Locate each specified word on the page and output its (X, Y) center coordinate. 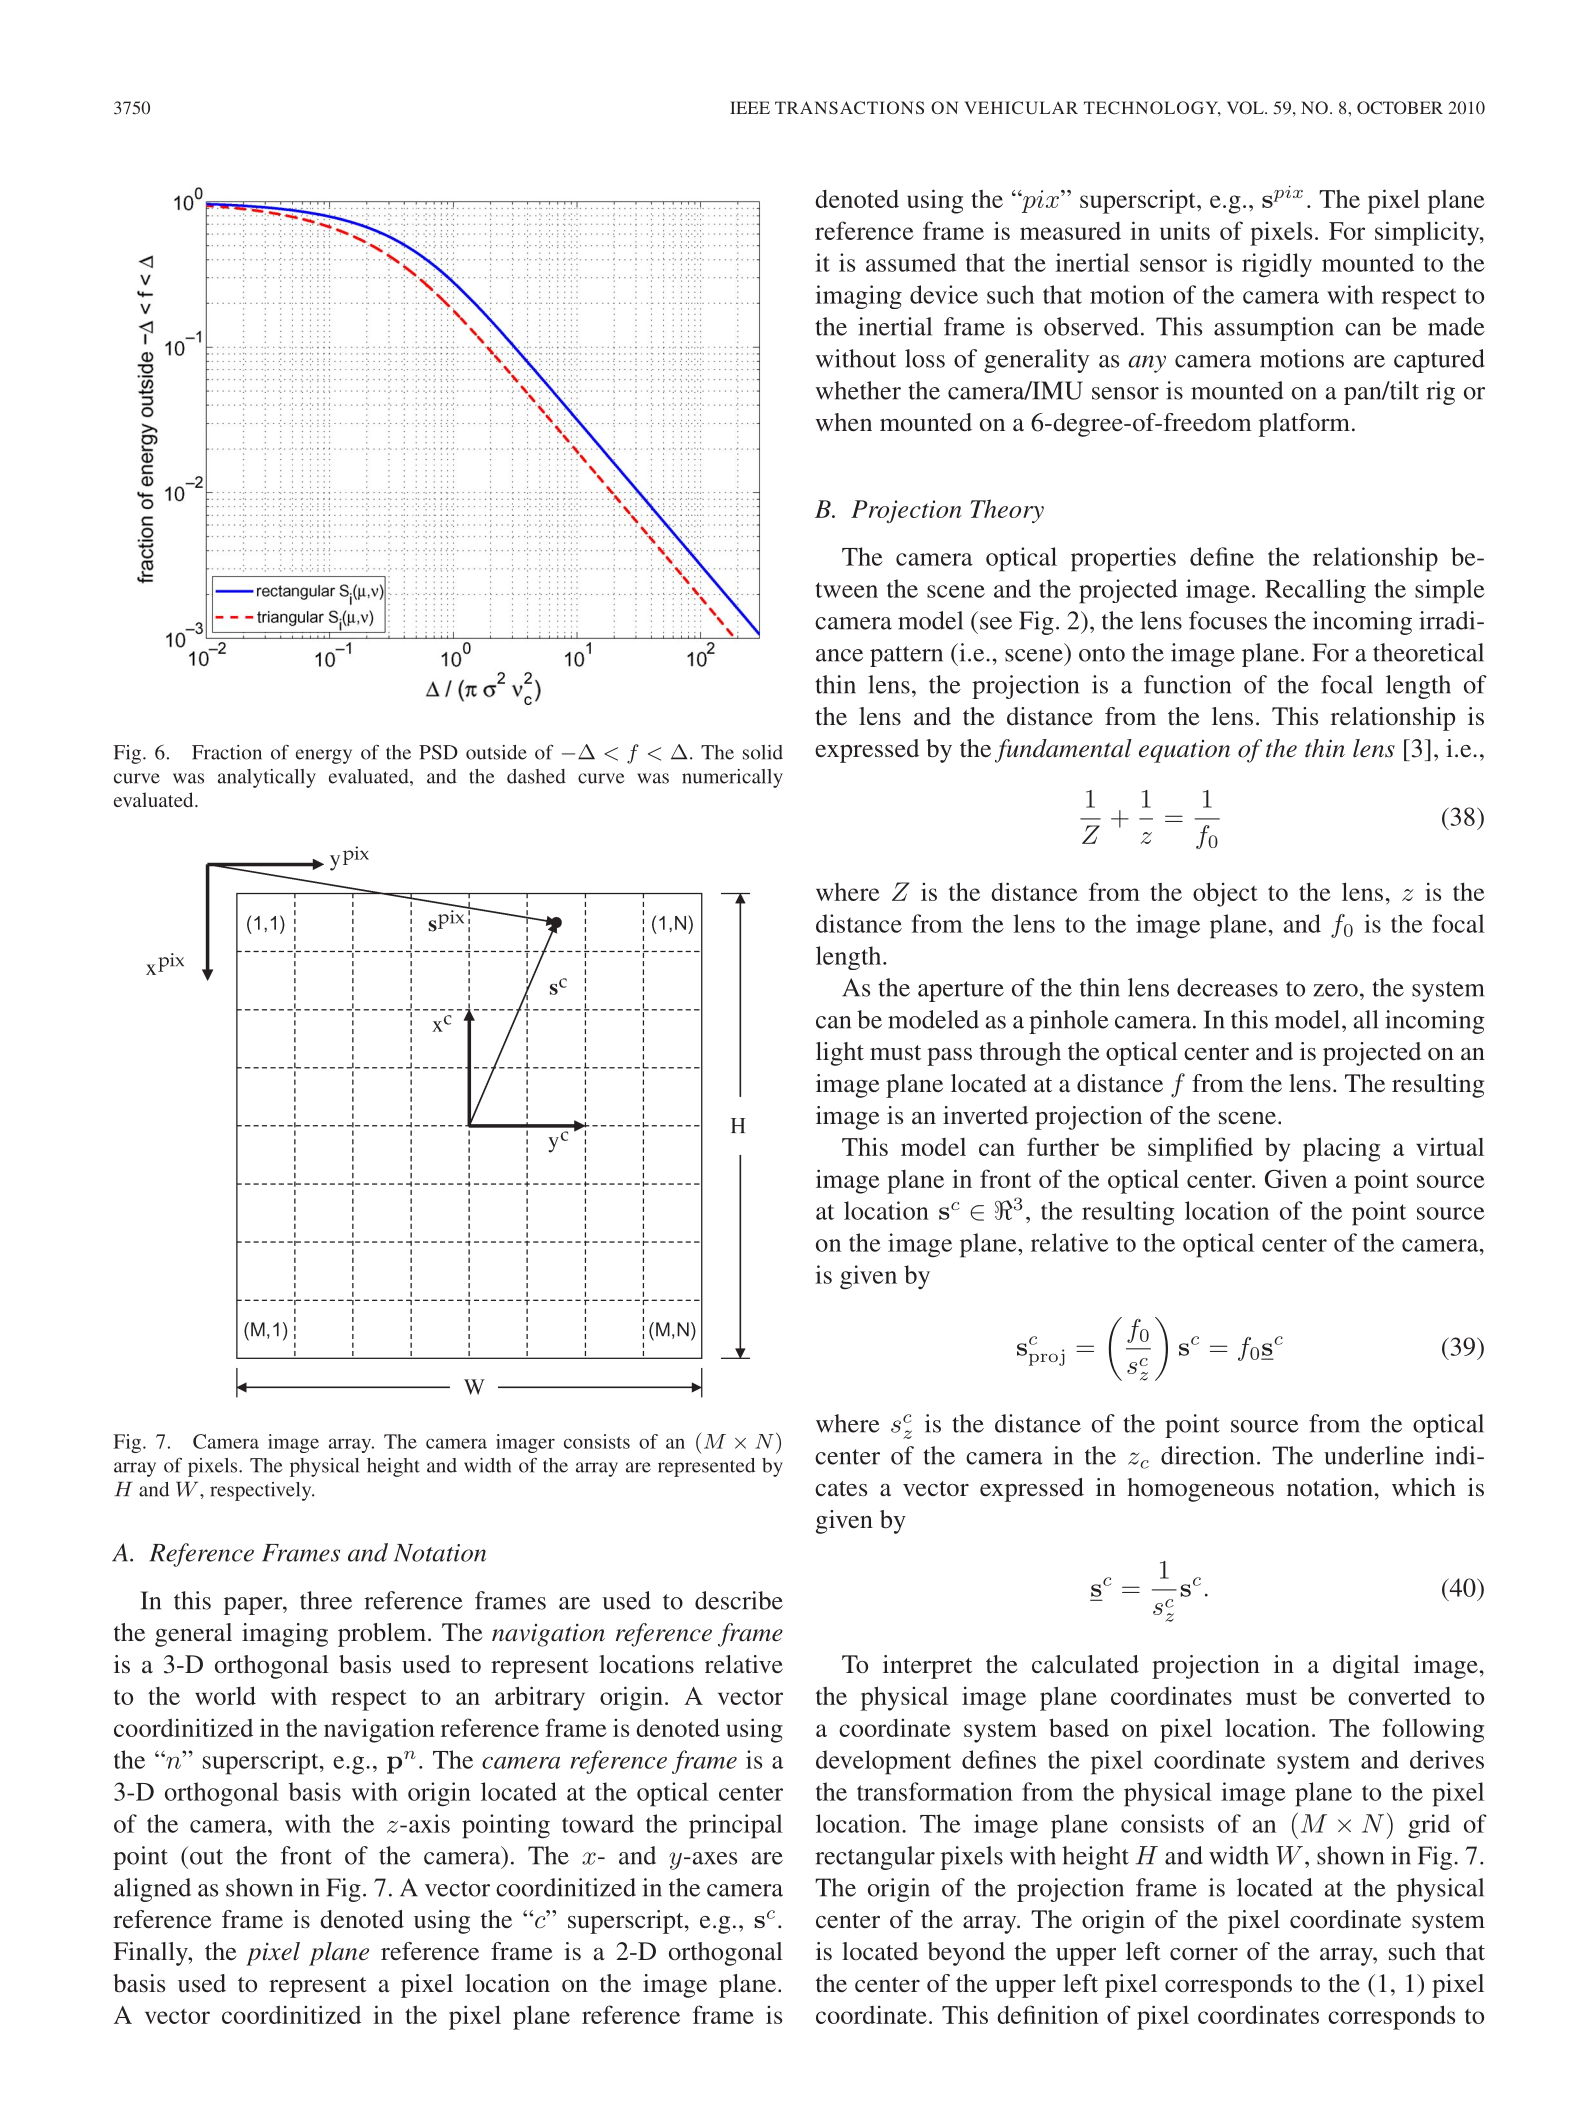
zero (1335, 990)
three (326, 1600)
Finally (151, 1954)
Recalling (1315, 591)
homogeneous (1200, 1490)
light (840, 1054)
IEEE (750, 107)
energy (324, 756)
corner (1204, 1954)
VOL (1246, 107)
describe (739, 1600)
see (996, 623)
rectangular (875, 1858)
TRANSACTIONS (849, 107)
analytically (267, 778)
